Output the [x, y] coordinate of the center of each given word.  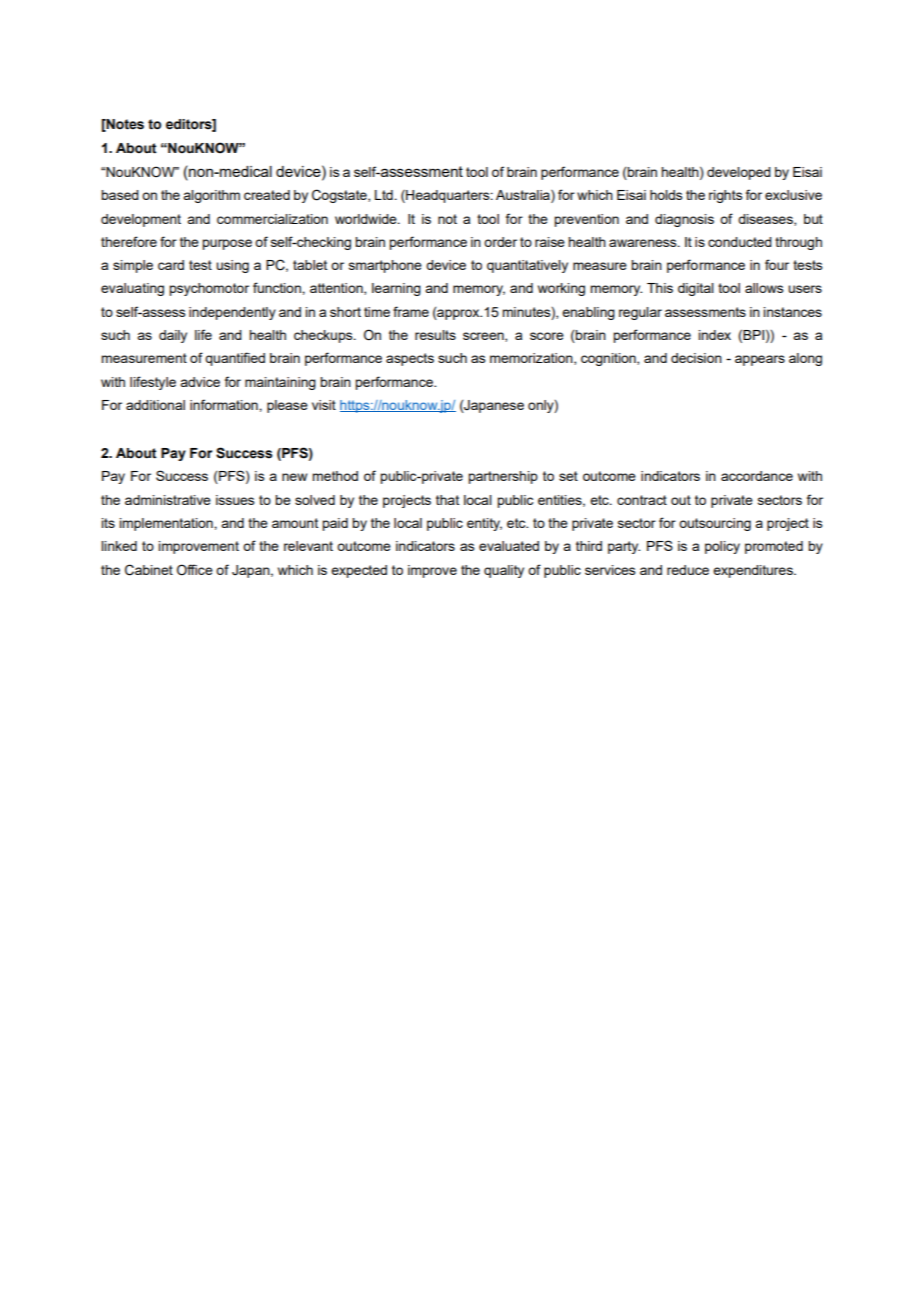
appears [760, 360]
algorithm [211, 196]
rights [726, 196]
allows [764, 288]
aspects [410, 359]
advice [200, 382]
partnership [503, 477]
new [294, 477]
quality [504, 571]
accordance [757, 476]
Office [195, 570]
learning [396, 289]
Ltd [384, 195]
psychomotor [209, 289]
